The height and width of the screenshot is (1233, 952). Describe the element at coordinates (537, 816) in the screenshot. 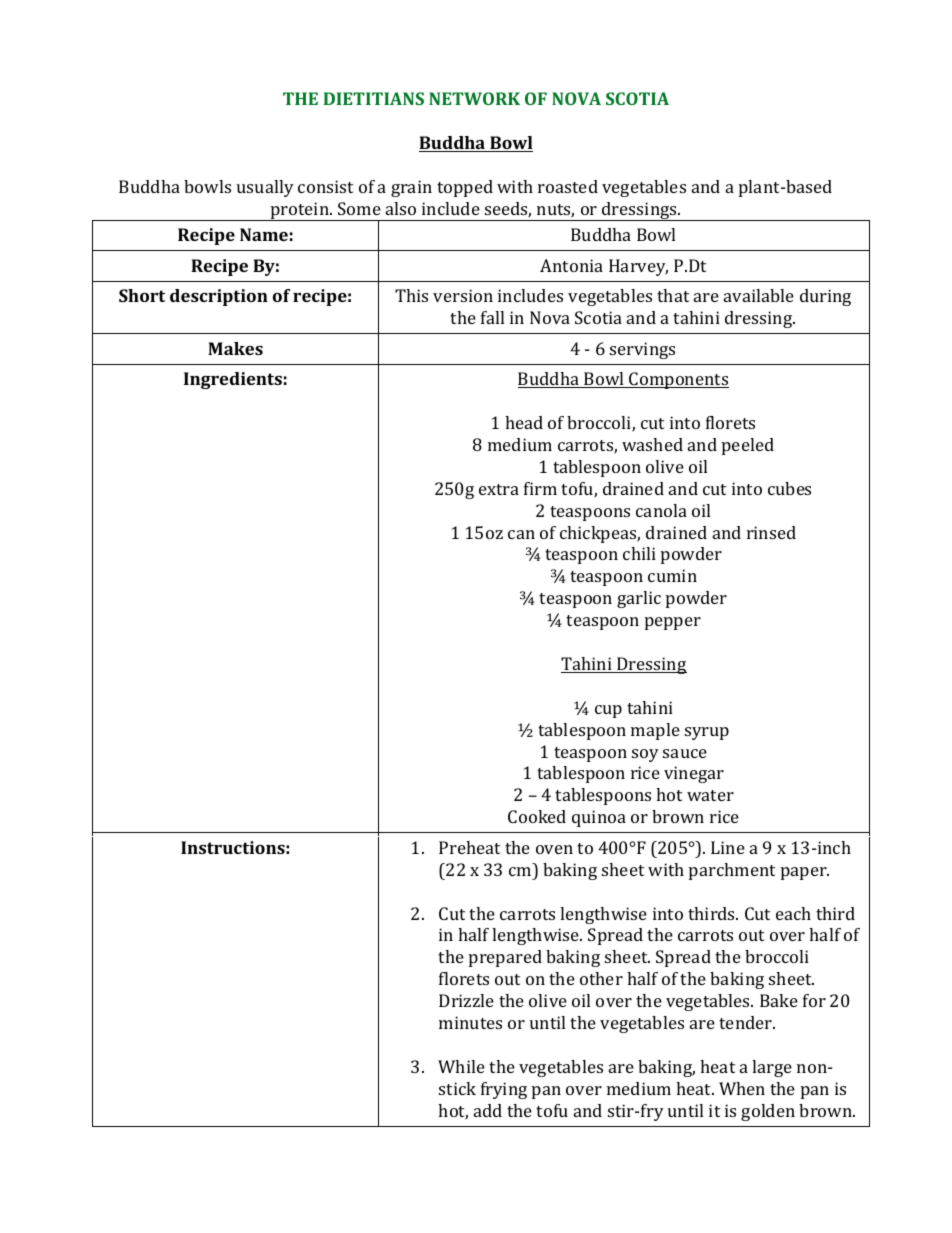

I see `Cooked` at that location.
